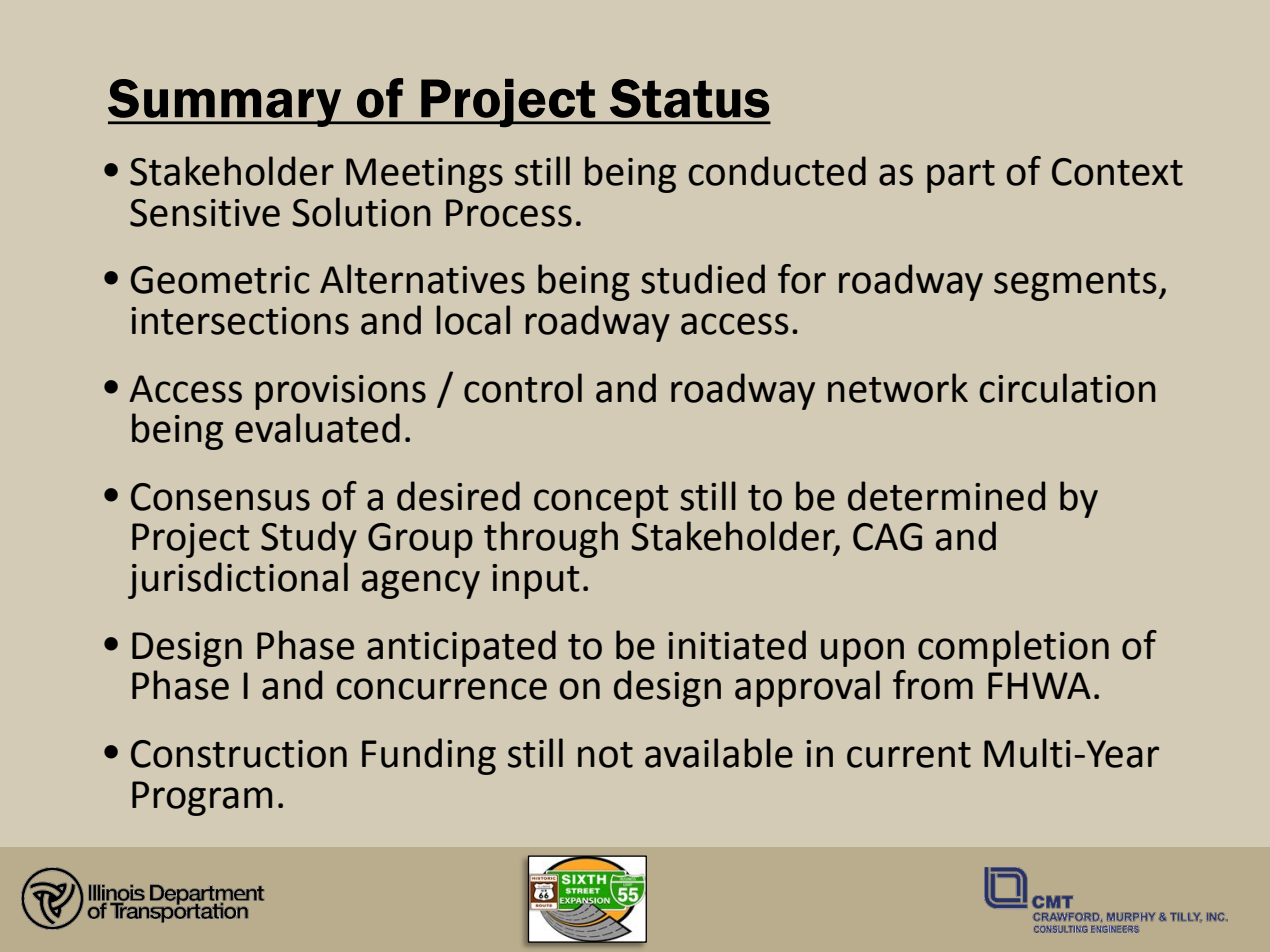  What do you see at coordinates (239, 754) in the page?
I see `Construction` at bounding box center [239, 754].
